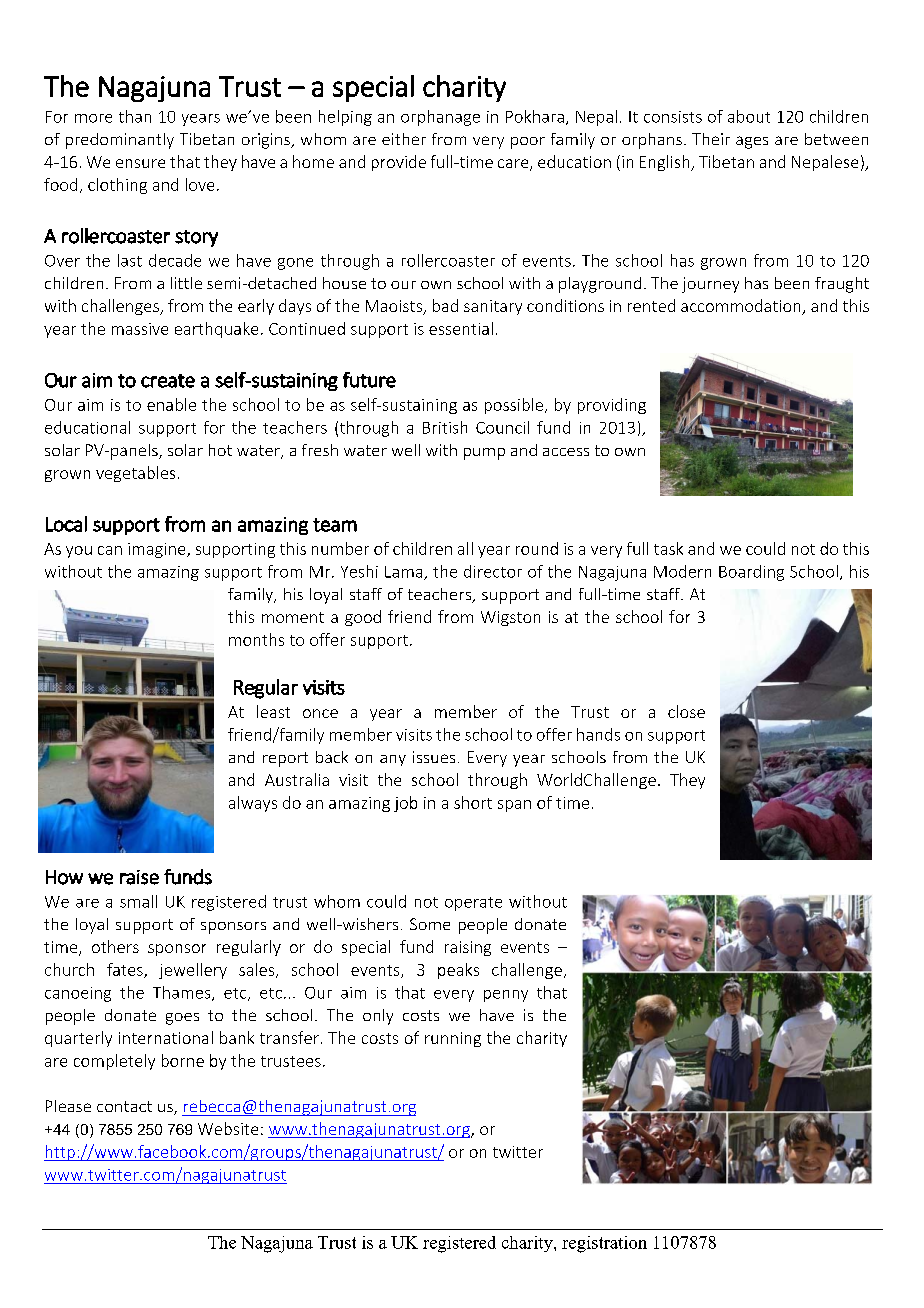 Image resolution: width=924 pixels, height=1308 pixels. I want to click on raise, so click(139, 877).
